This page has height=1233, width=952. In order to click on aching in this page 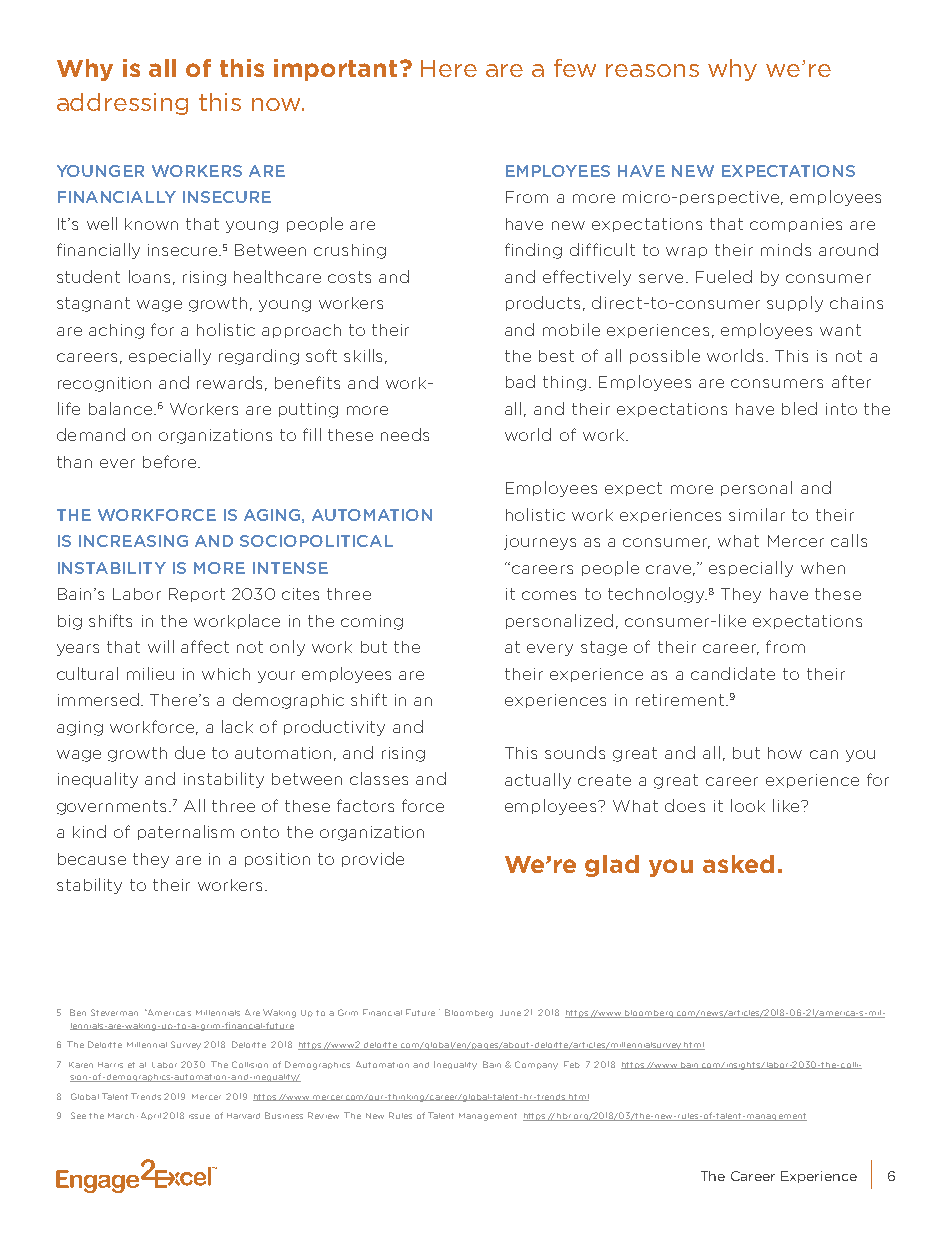, I will do `click(116, 331)`.
